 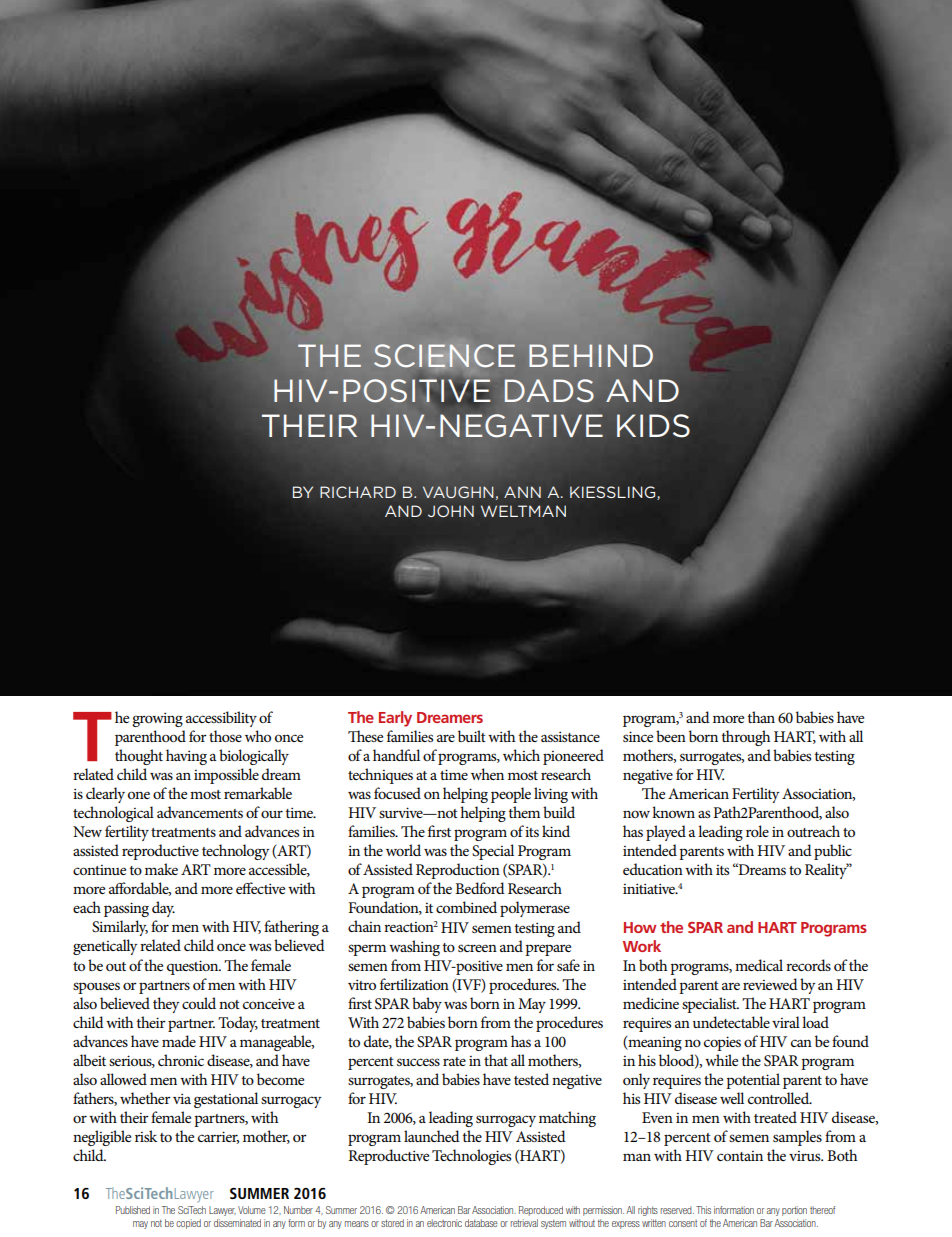 What do you see at coordinates (466, 907) in the screenshot?
I see `combined` at bounding box center [466, 907].
